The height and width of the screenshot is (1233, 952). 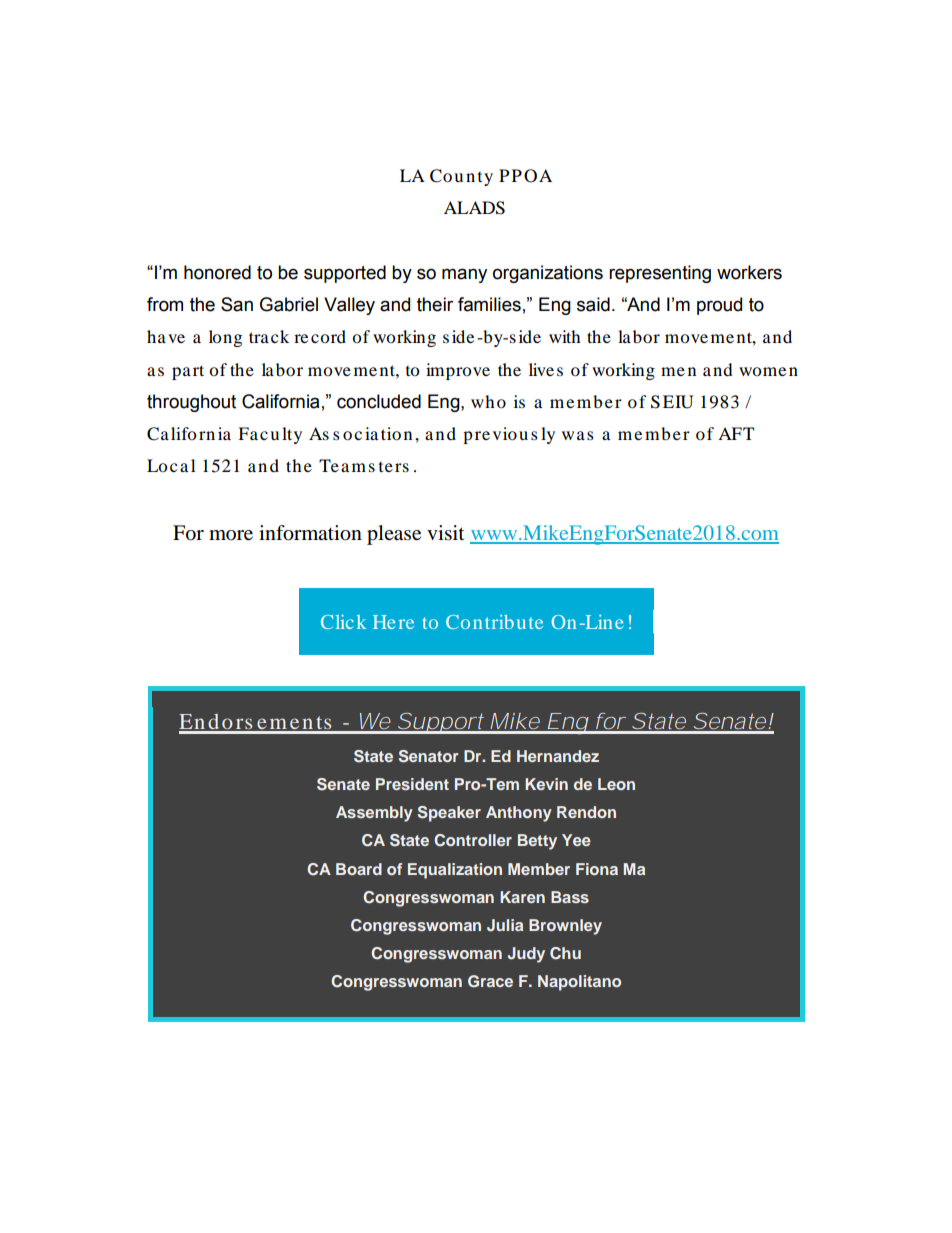 I want to click on more, so click(x=231, y=535).
